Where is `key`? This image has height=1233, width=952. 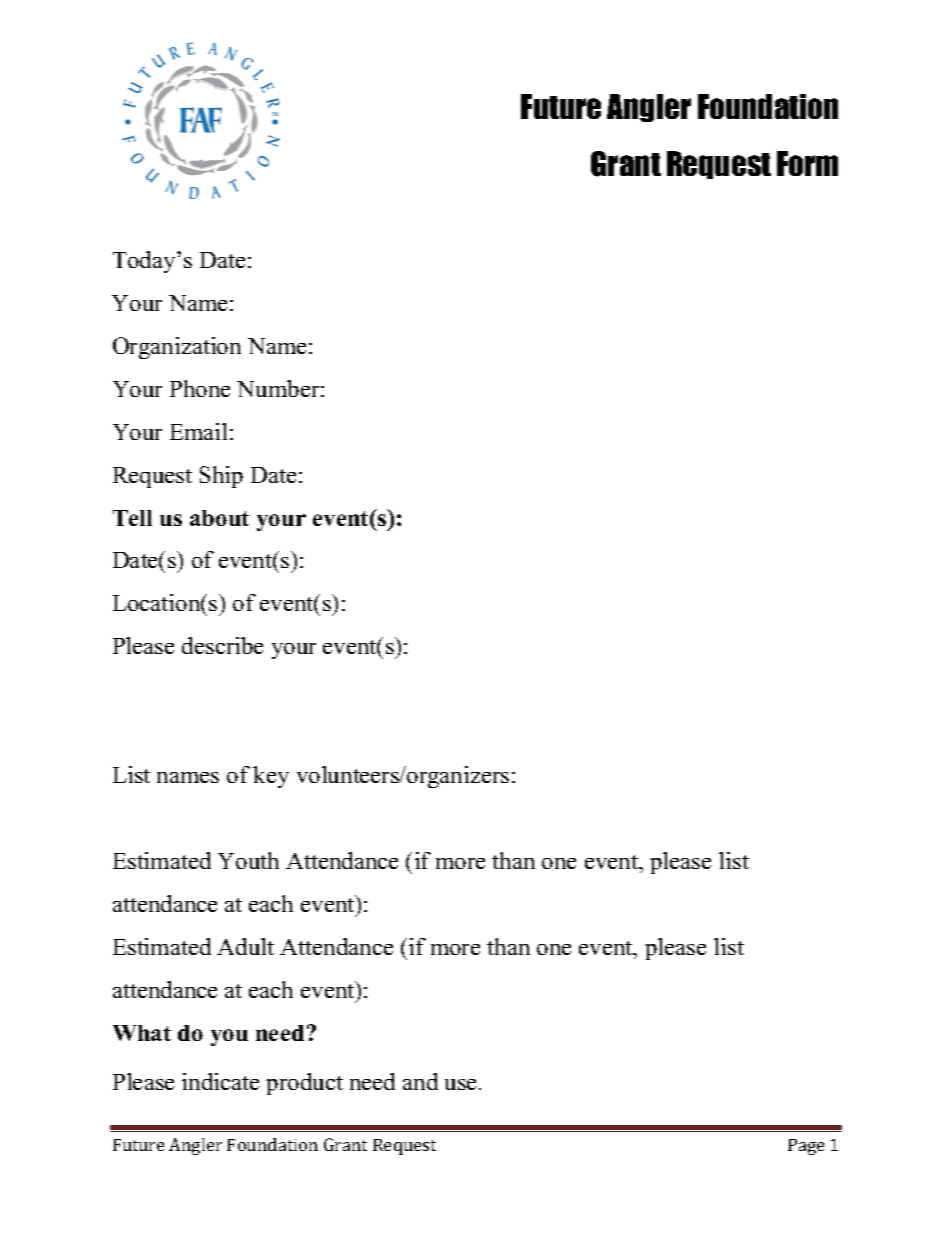 key is located at coordinates (271, 777).
